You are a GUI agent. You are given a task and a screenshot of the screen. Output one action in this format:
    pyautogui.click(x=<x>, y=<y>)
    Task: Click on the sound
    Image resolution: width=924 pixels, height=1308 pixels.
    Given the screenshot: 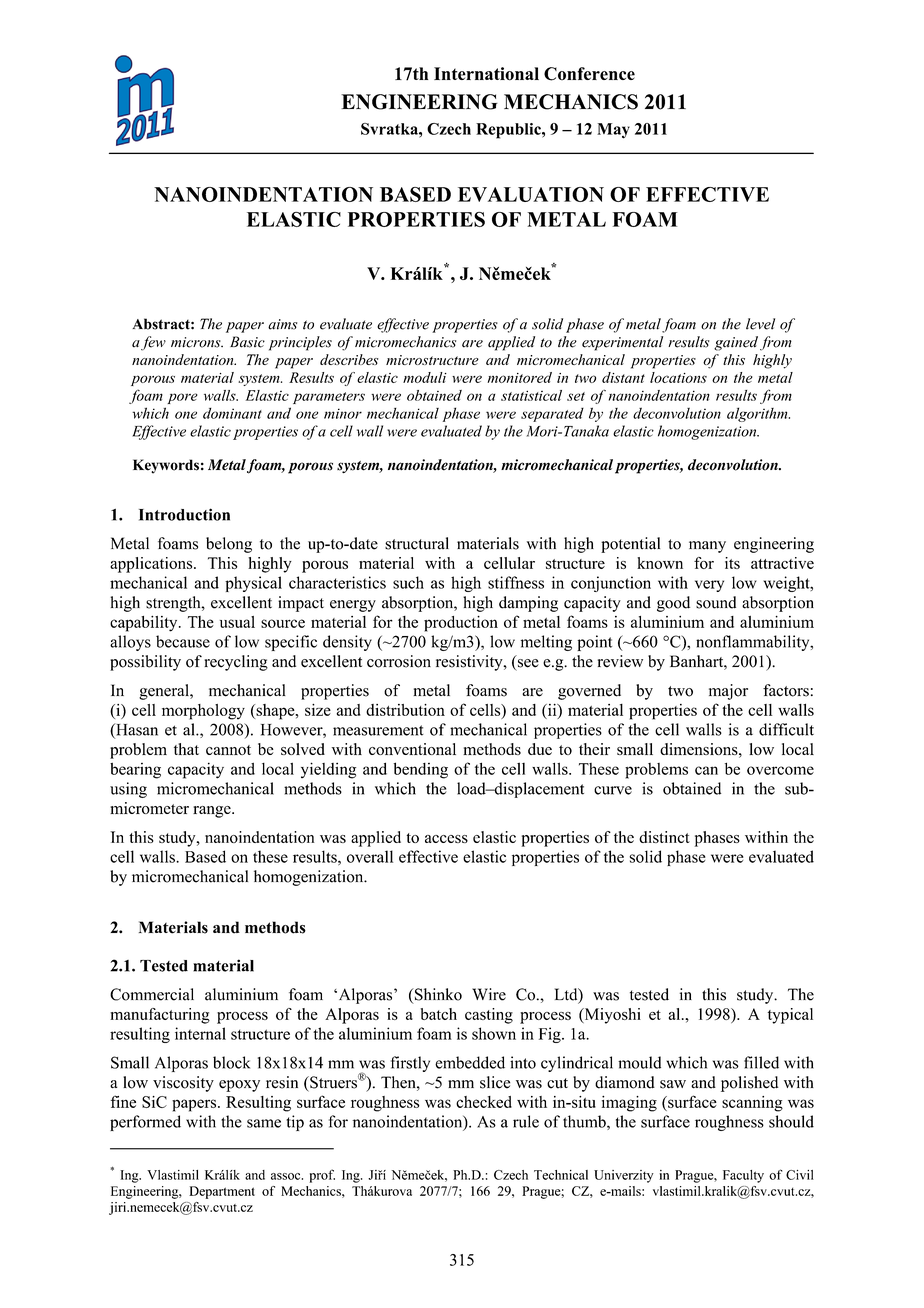 What is the action you would take?
    pyautogui.click(x=716, y=602)
